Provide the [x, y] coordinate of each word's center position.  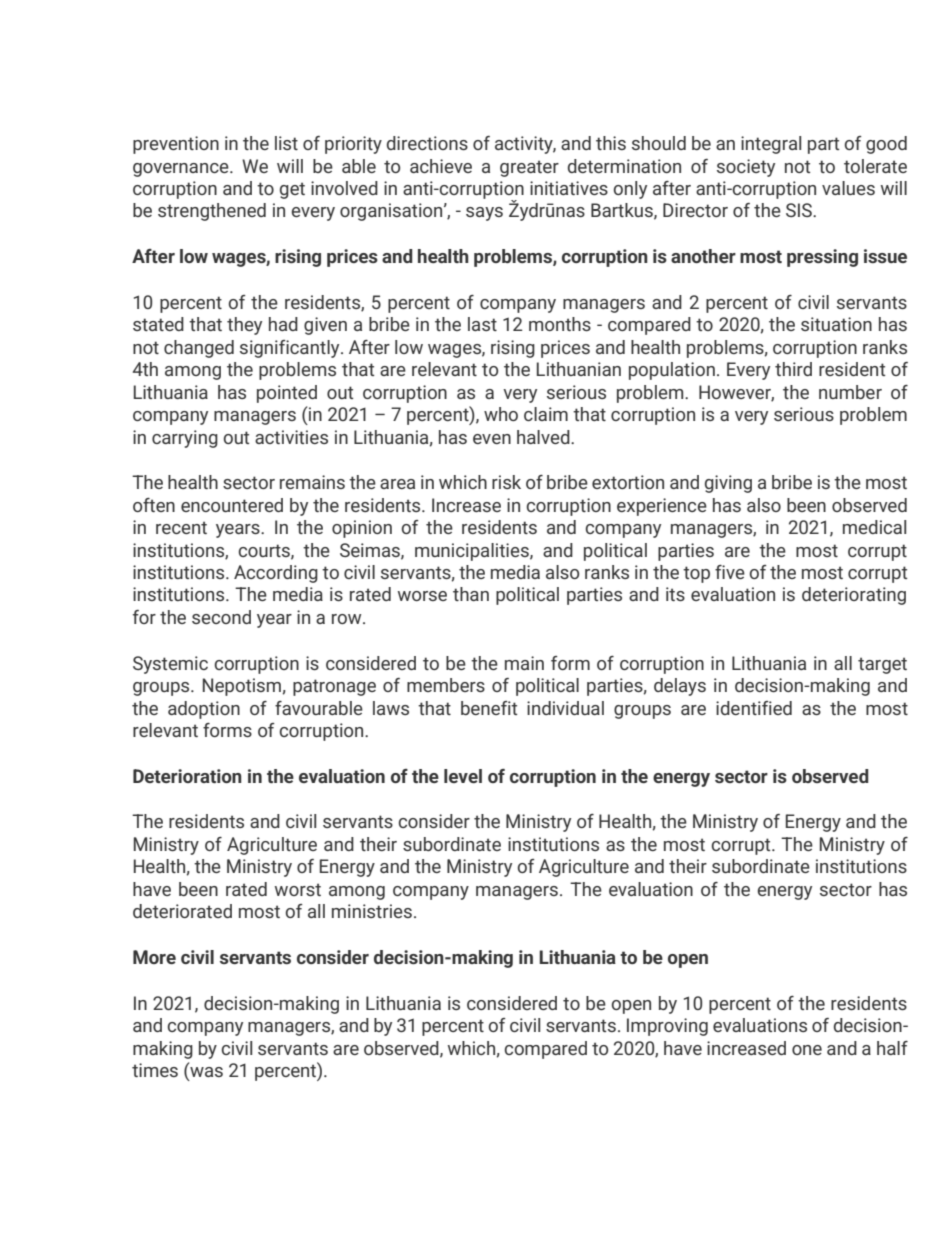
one [807, 1050]
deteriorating [854, 596]
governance [182, 170]
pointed [287, 394]
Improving [667, 1027]
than [471, 594]
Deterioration [187, 776]
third [793, 369]
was [205, 1072]
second [221, 617]
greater [529, 168]
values [848, 188]
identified [754, 708]
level [463, 776]
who [501, 414]
